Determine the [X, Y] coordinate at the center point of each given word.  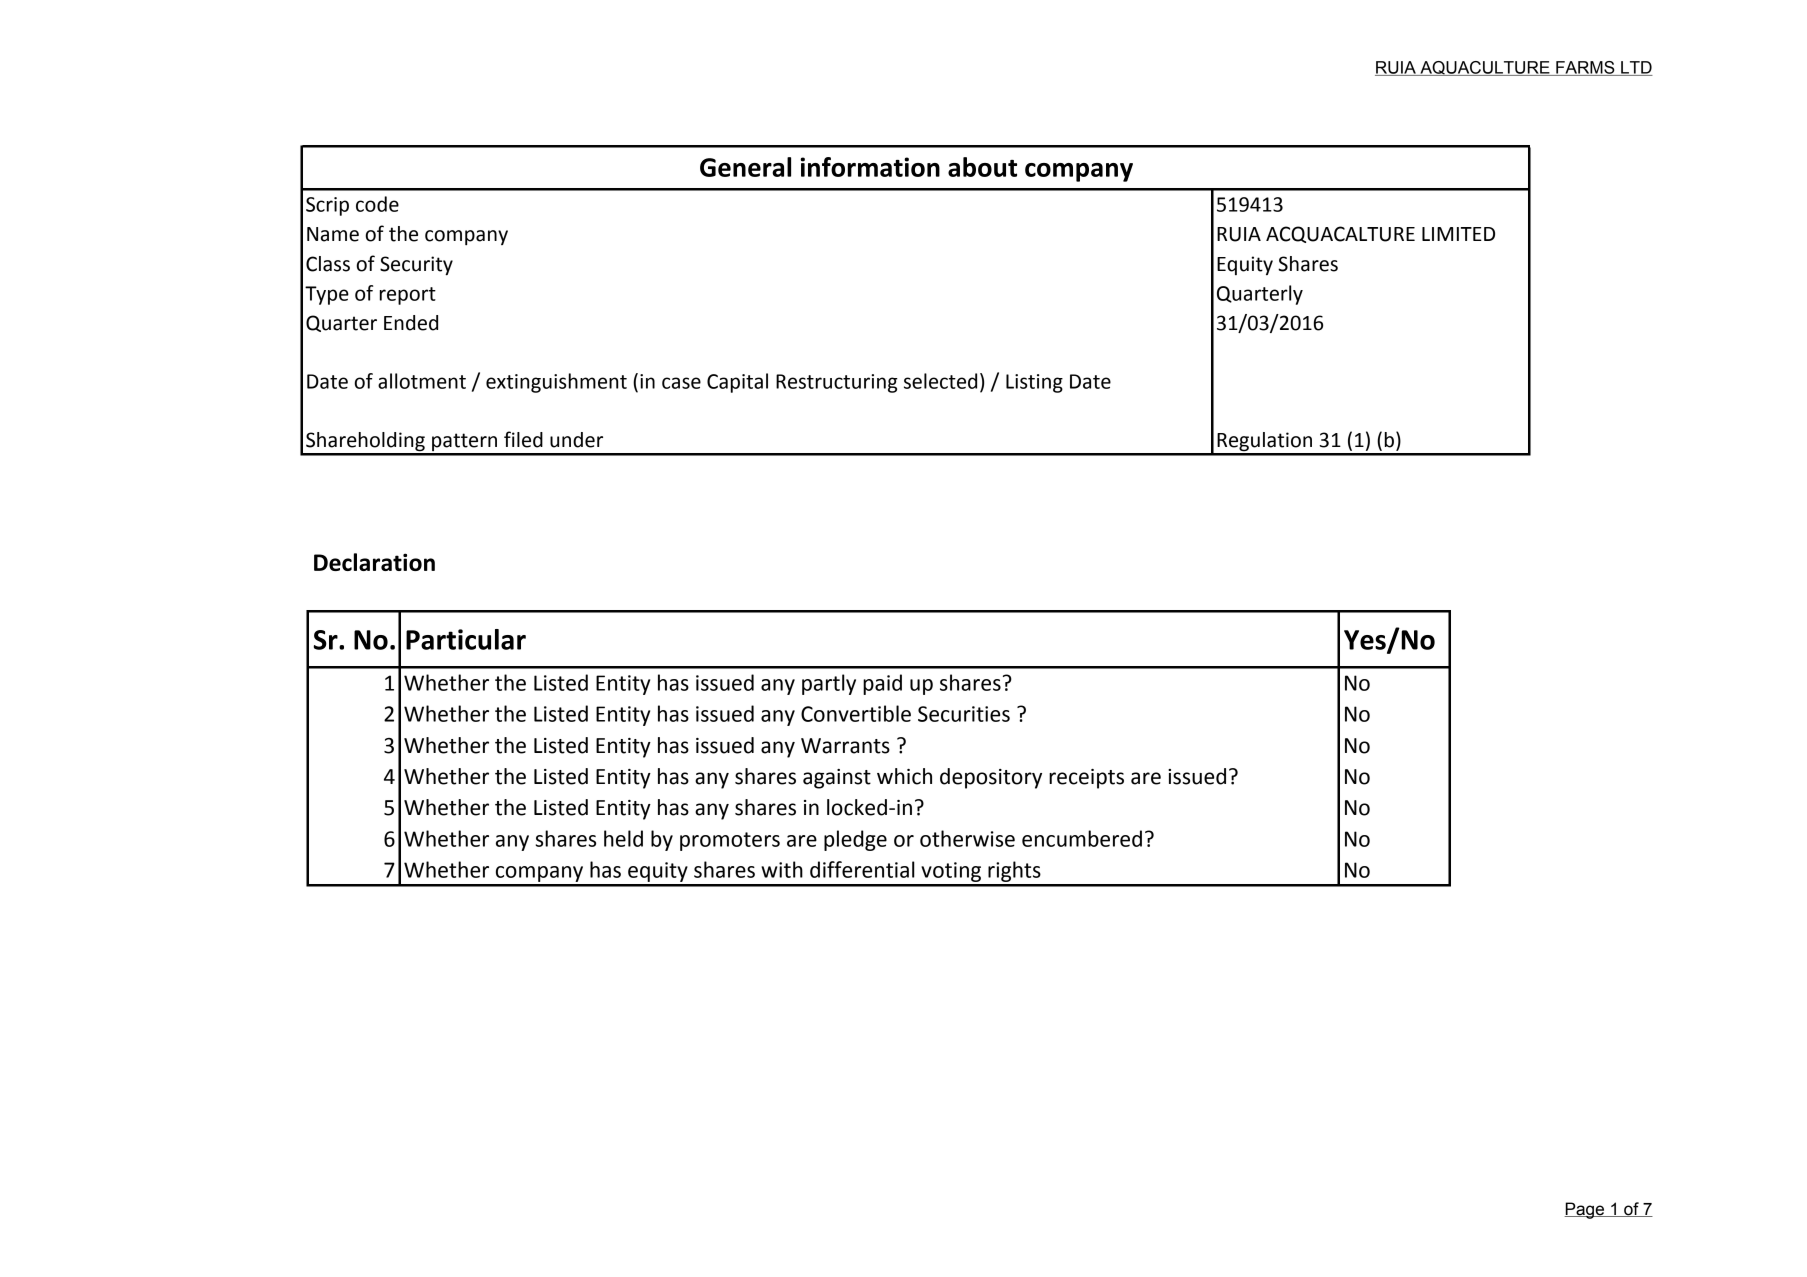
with [782, 869]
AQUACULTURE [1485, 68]
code [377, 204]
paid [882, 684]
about [982, 167]
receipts [1086, 779]
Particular [466, 639]
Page [1585, 1210]
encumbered [1082, 838]
